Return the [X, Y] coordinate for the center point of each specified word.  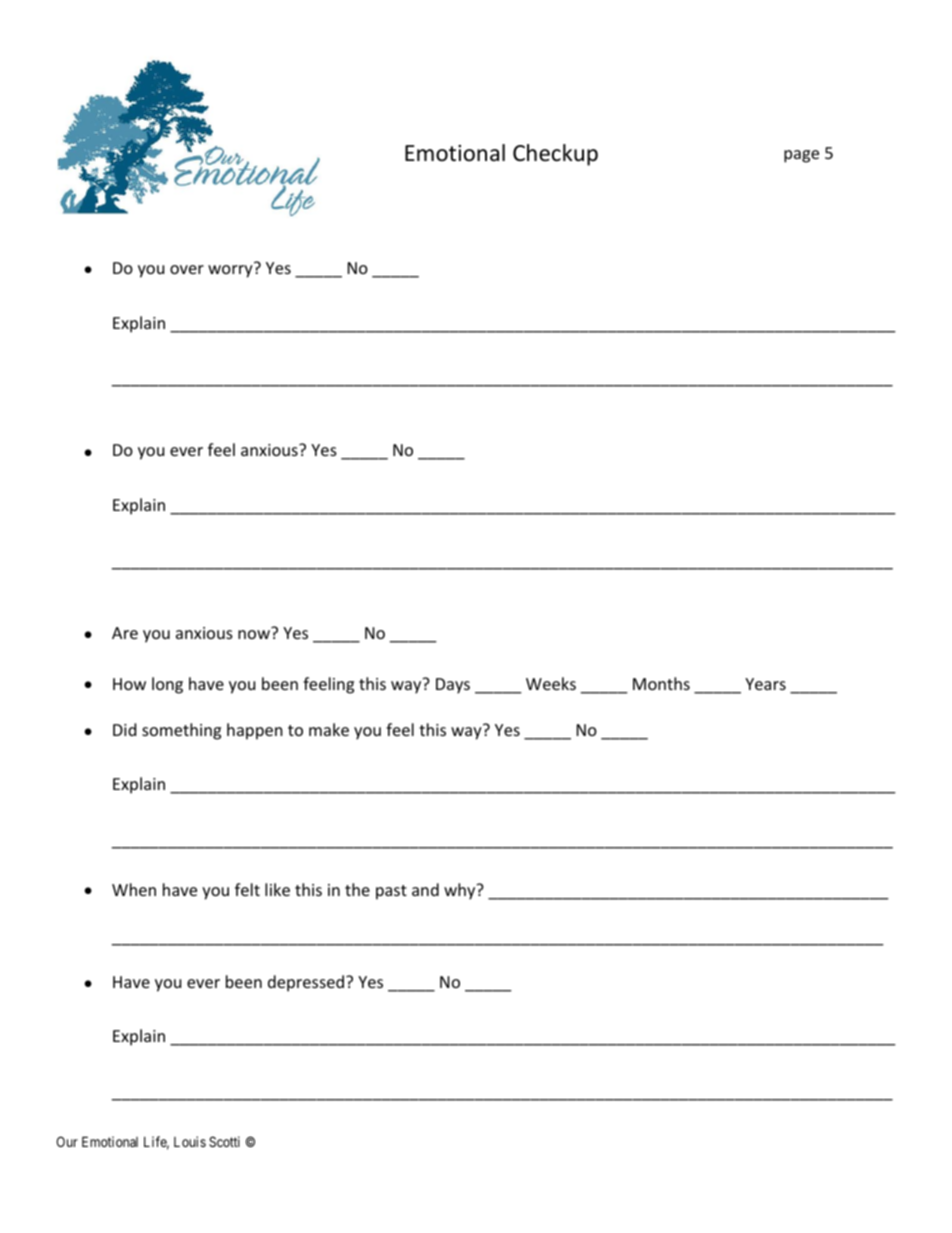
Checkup [555, 155]
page [801, 156]
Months [661, 683]
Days [453, 686]
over [187, 269]
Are [125, 633]
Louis [190, 1141]
